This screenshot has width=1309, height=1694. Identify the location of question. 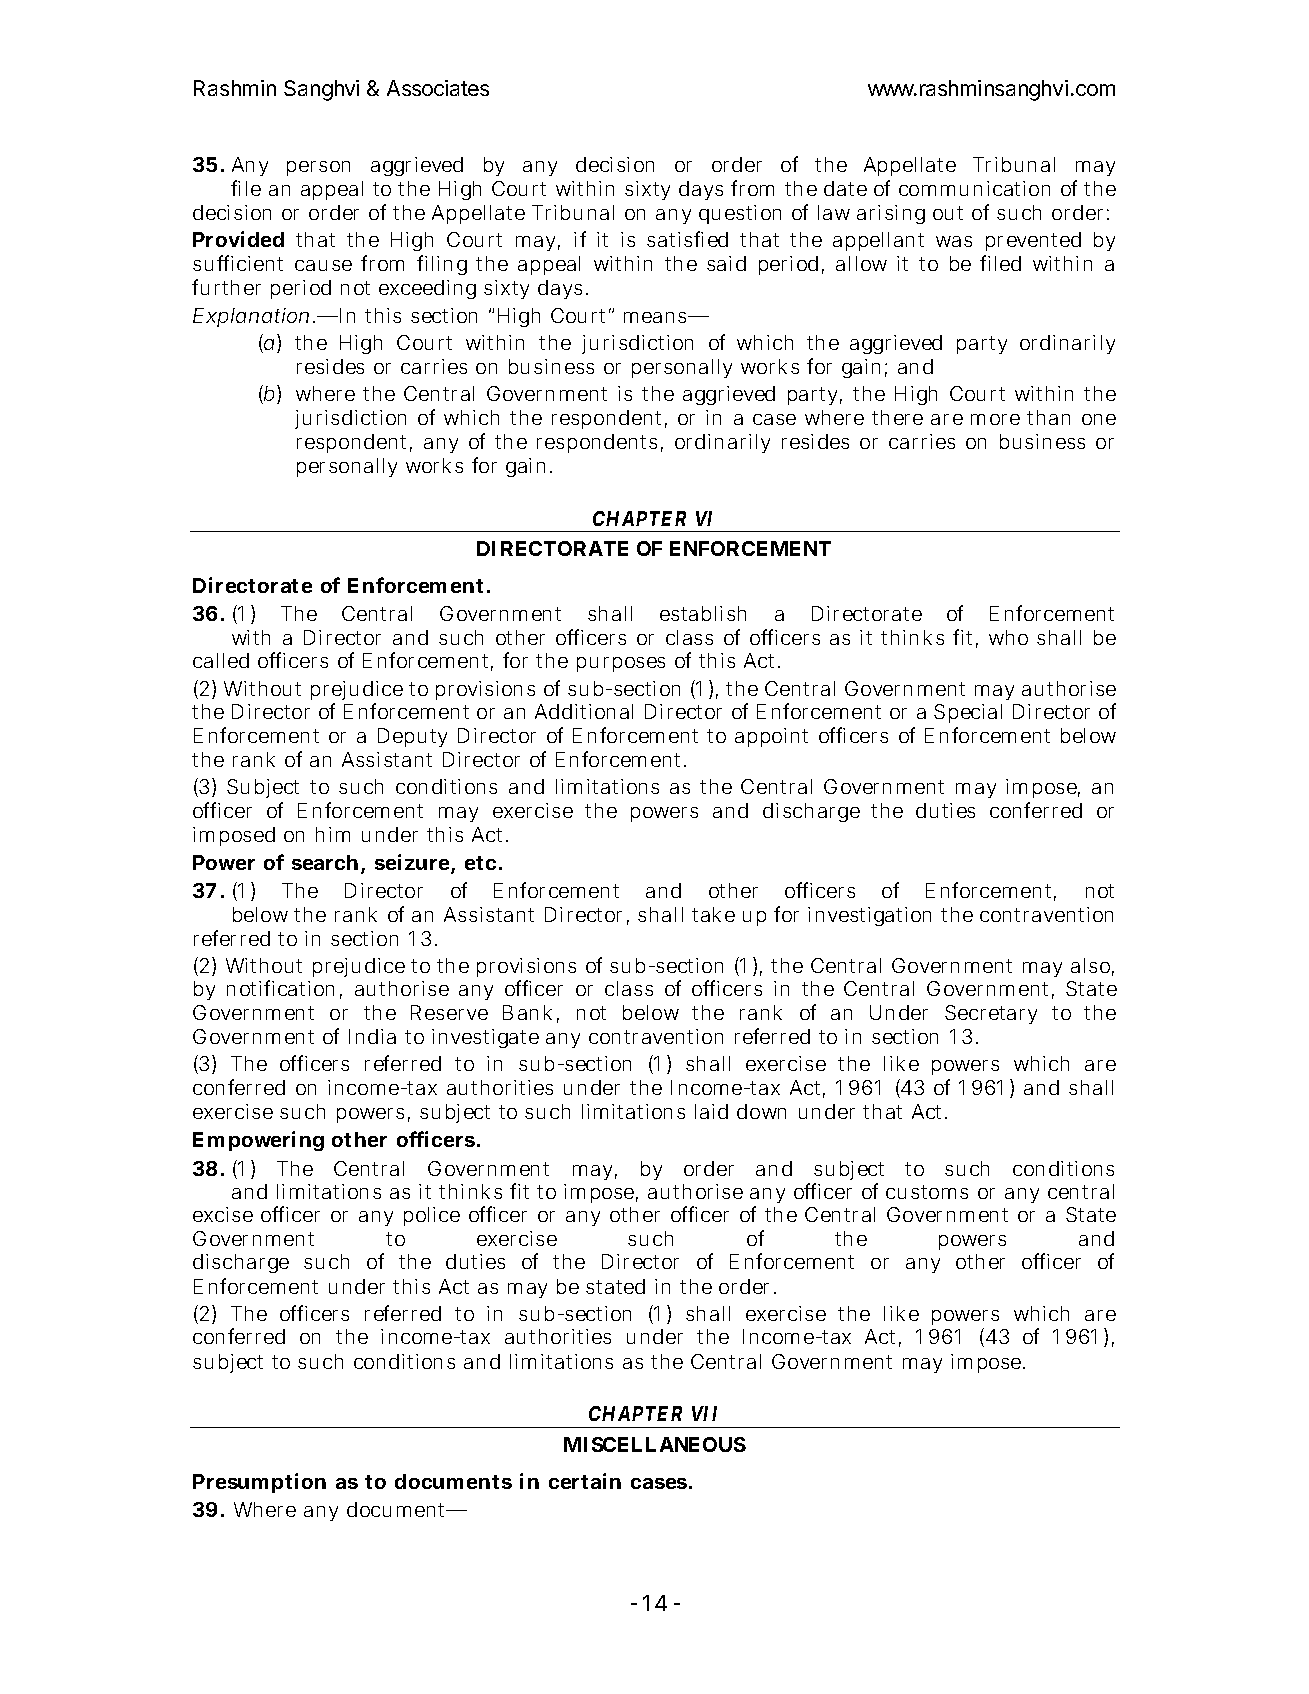
(740, 214).
